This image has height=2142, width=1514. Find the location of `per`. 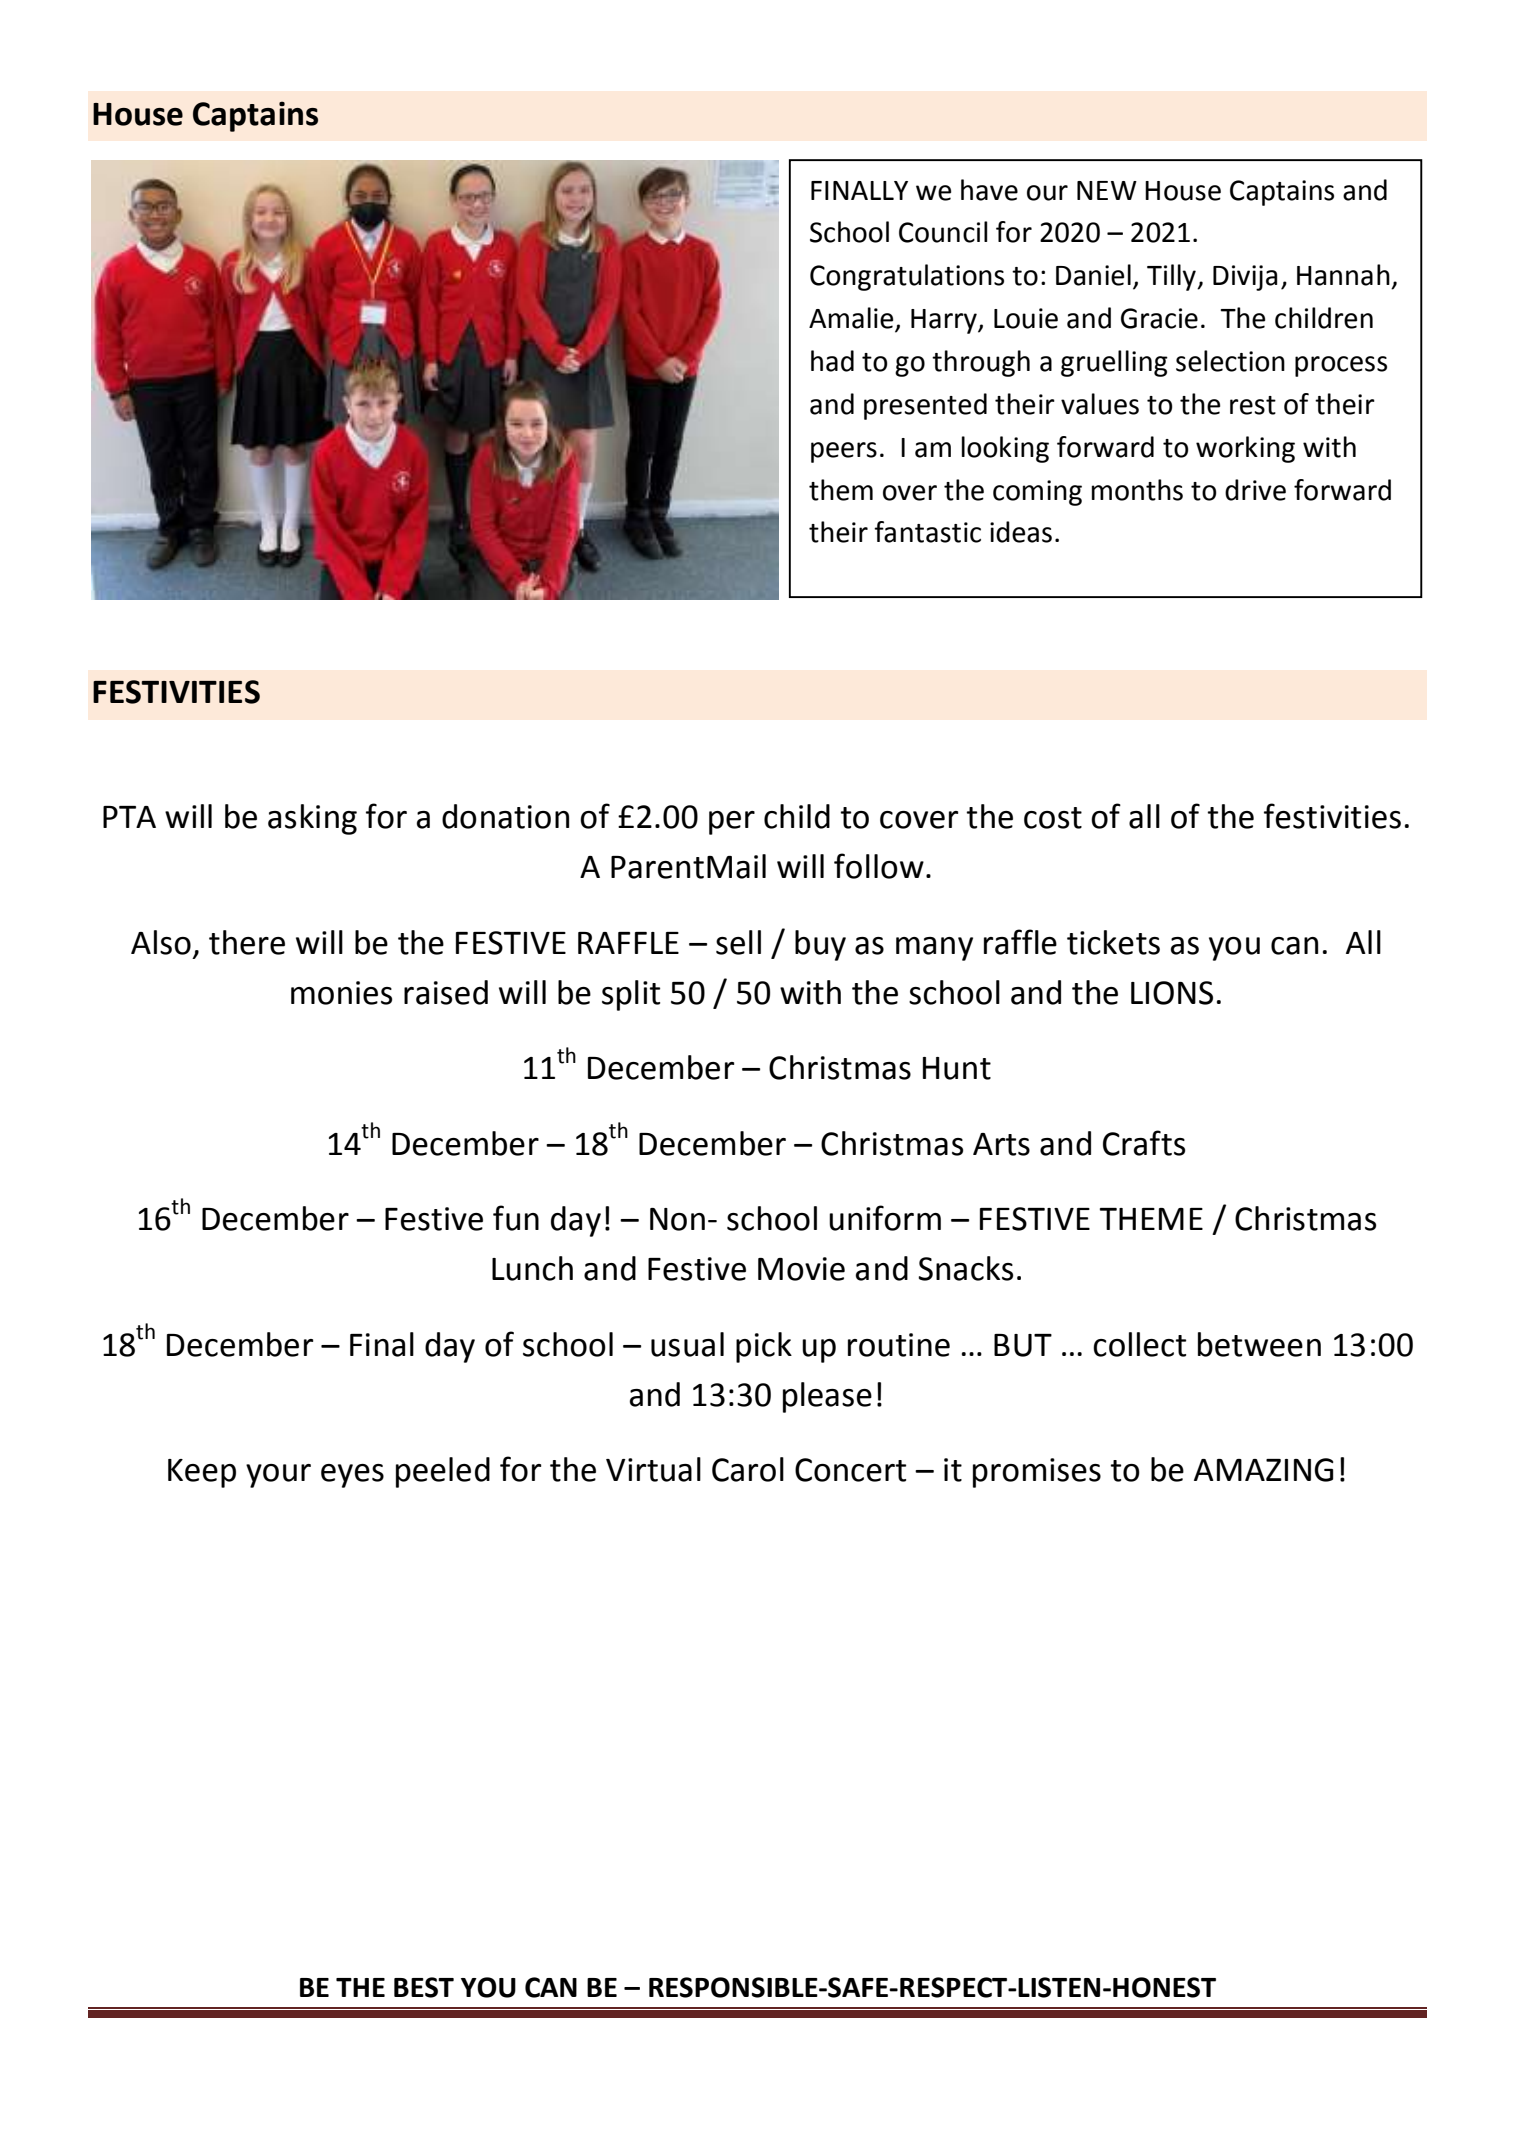

per is located at coordinates (732, 823).
